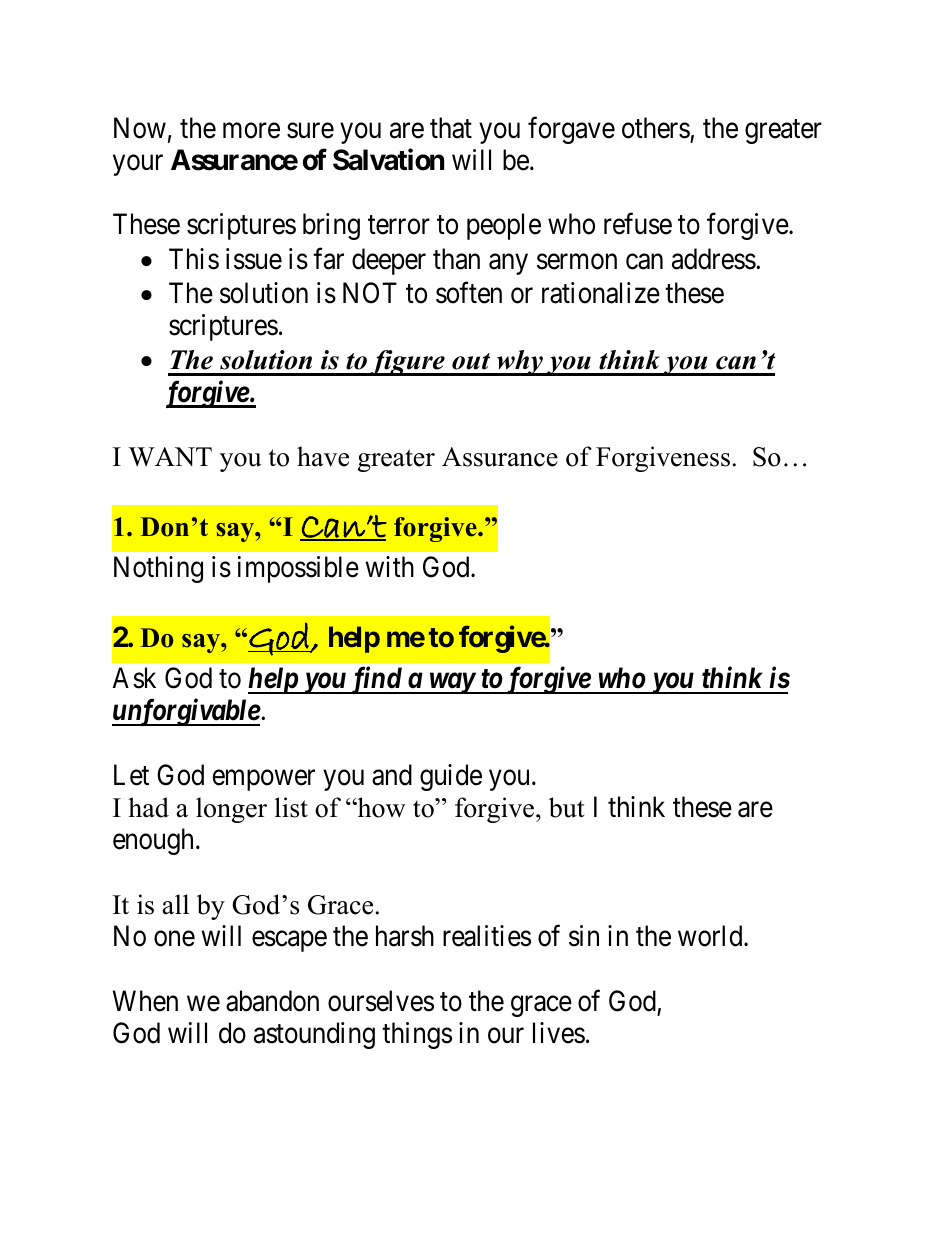 This screenshot has width=952, height=1233. What do you see at coordinates (417, 1035) in the screenshot?
I see `things` at bounding box center [417, 1035].
